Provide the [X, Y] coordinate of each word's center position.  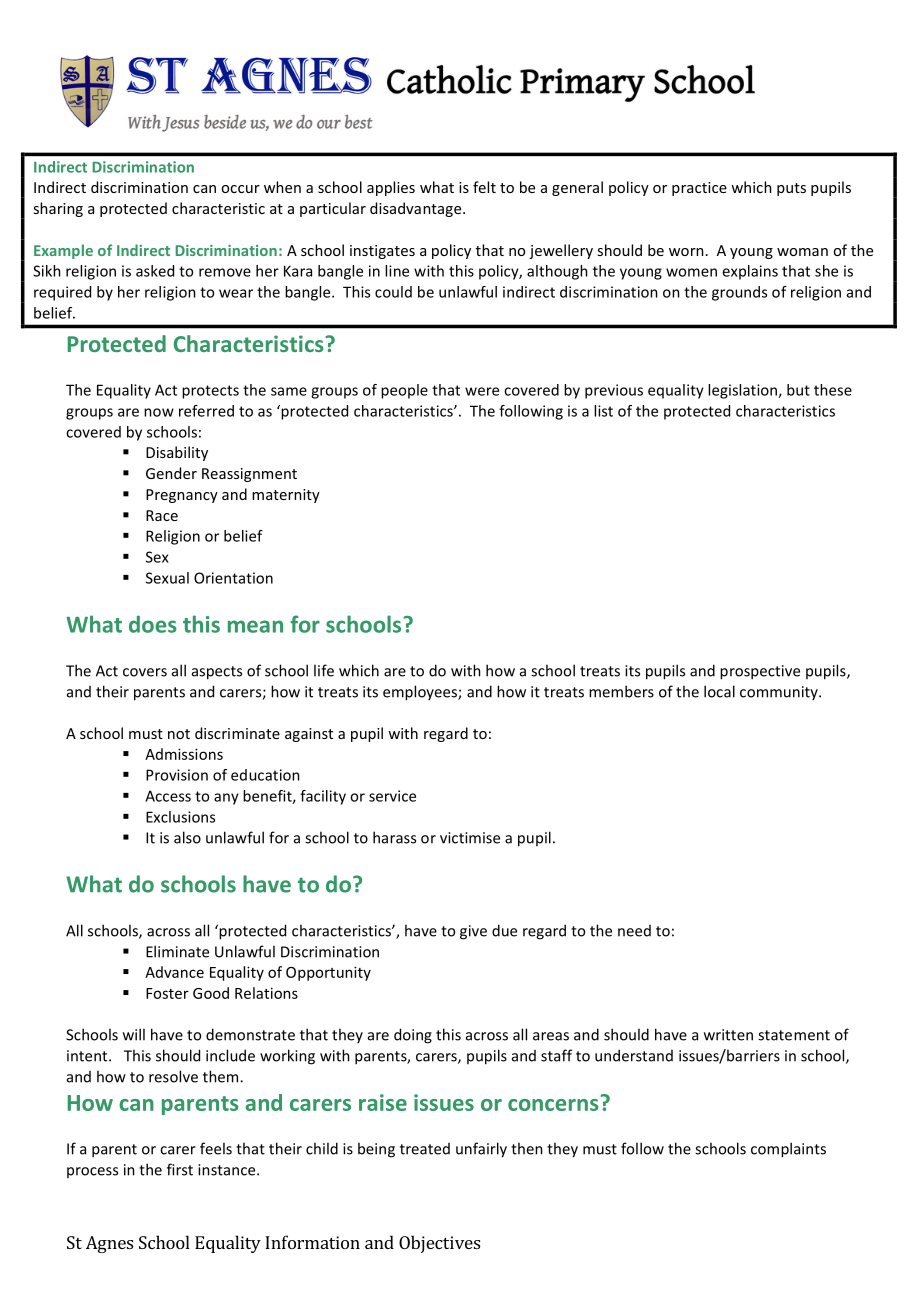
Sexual [167, 578]
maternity [286, 496]
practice [699, 189]
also [187, 837]
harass [394, 837]
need [634, 931]
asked [155, 271]
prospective [760, 672]
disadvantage [417, 209]
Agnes [109, 1244]
